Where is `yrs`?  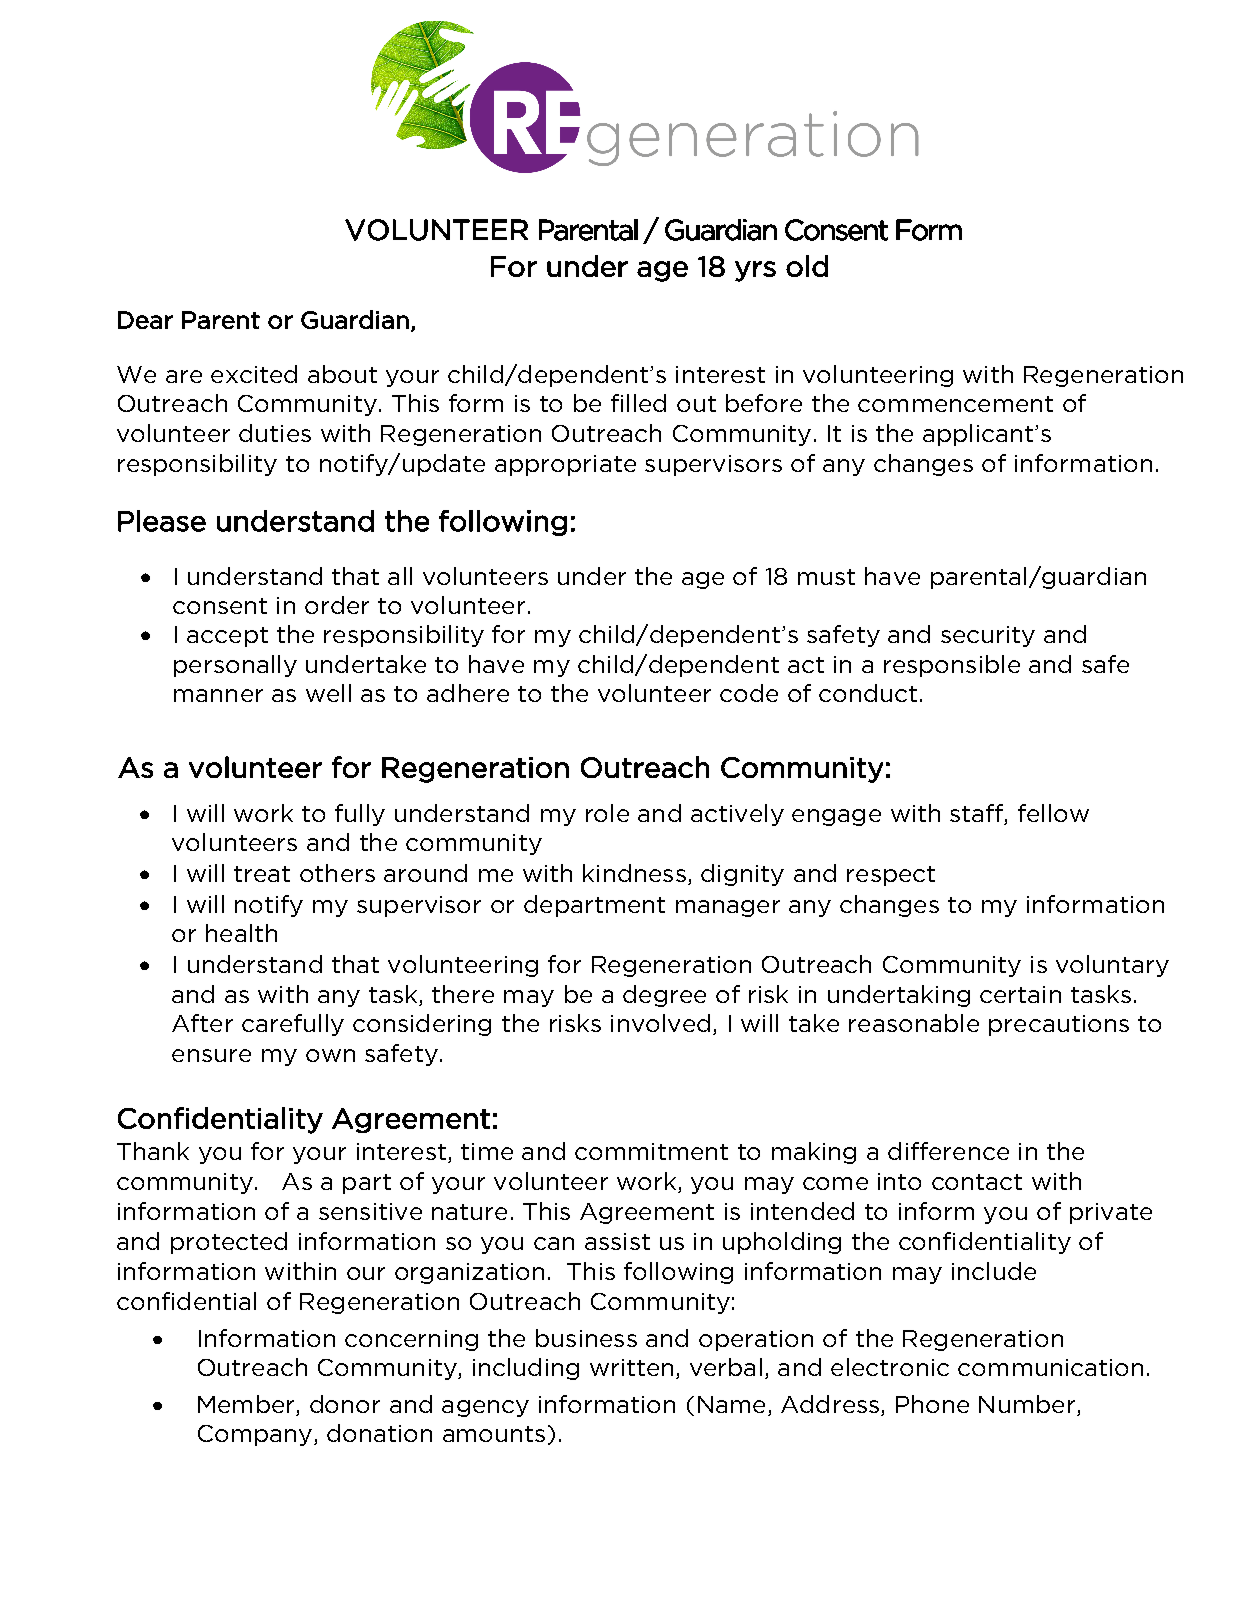 yrs is located at coordinates (755, 271).
